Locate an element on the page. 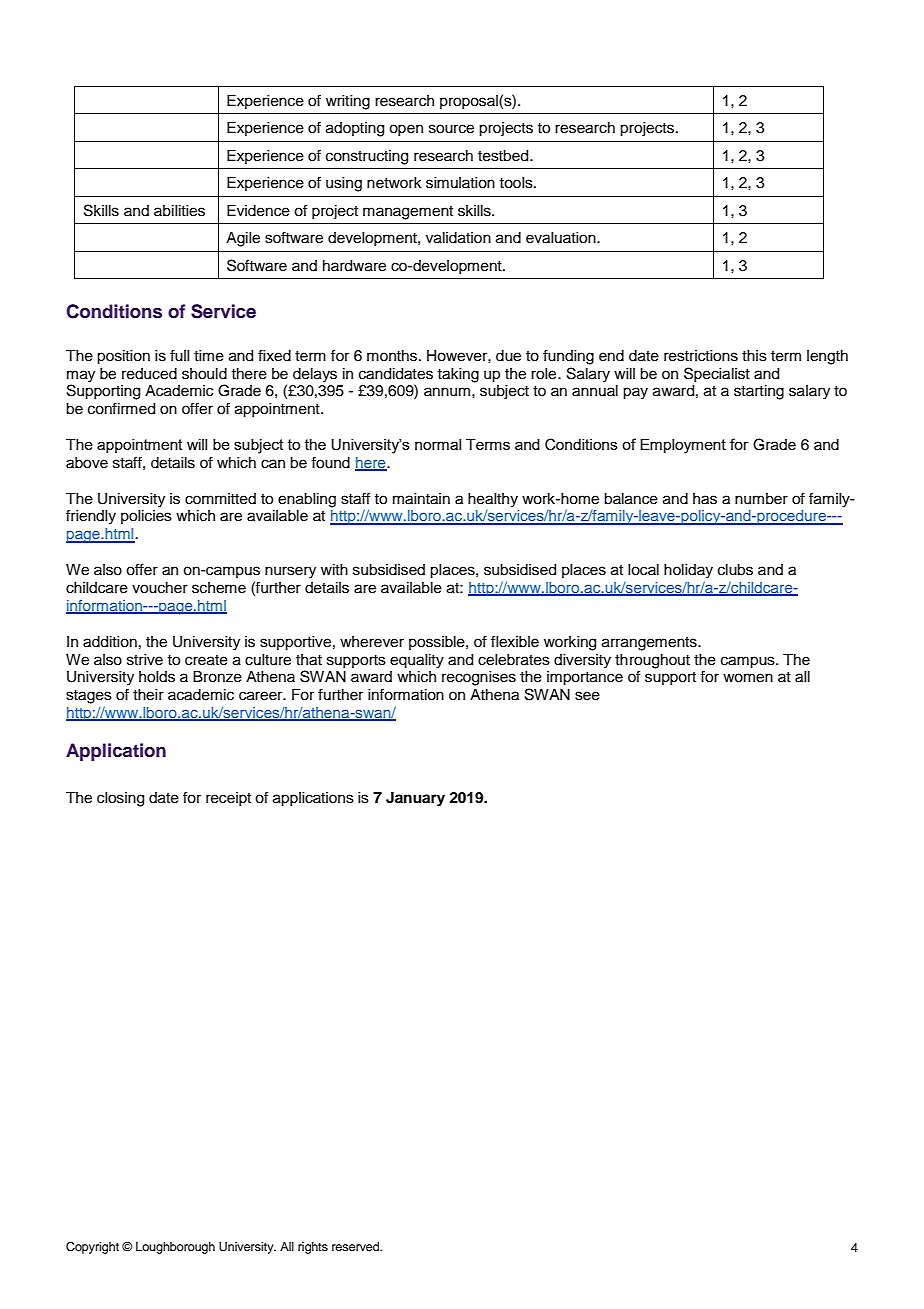 The width and height of the page is (924, 1309). maintain is located at coordinates (421, 499).
